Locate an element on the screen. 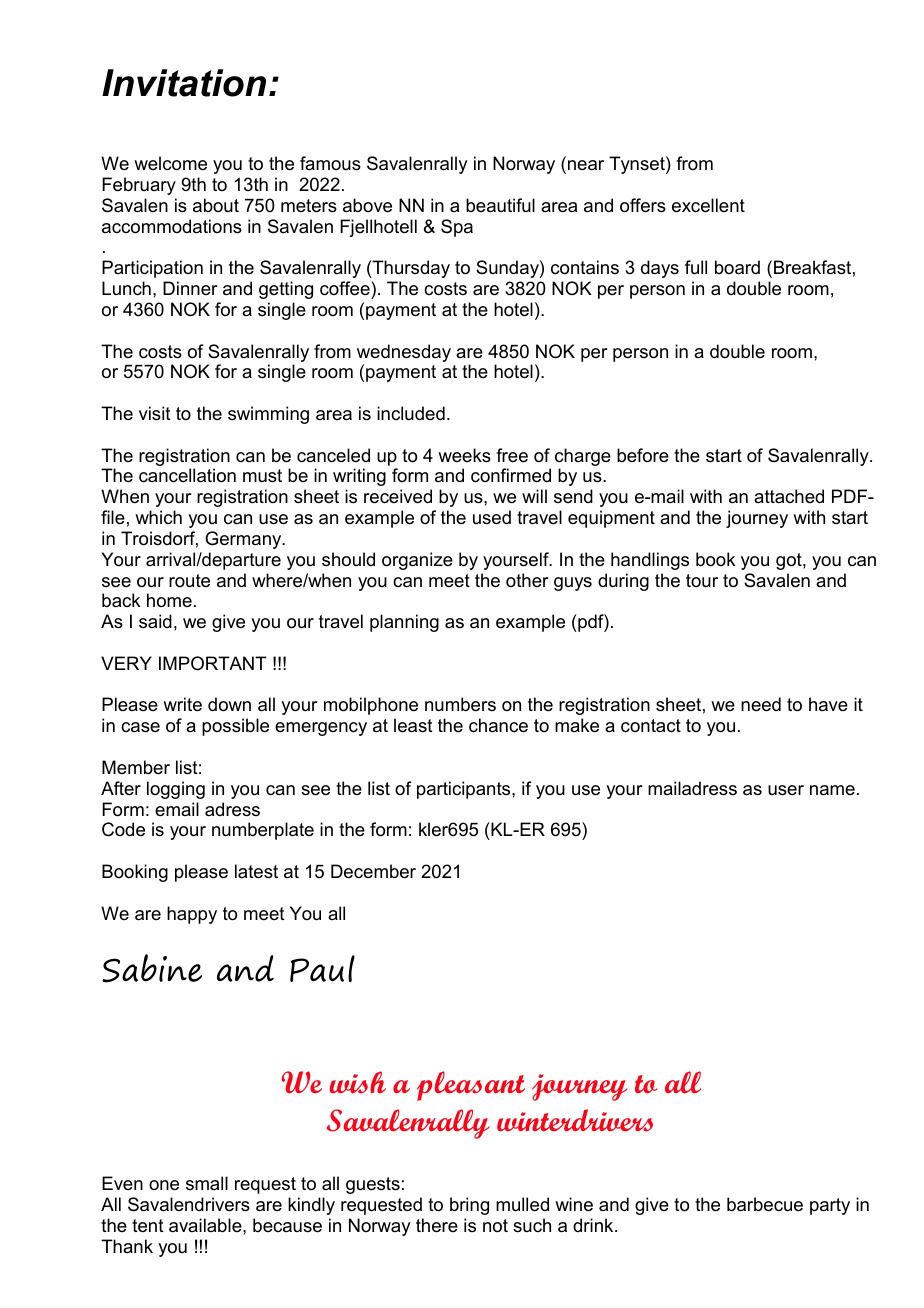  IMPORTANT is located at coordinates (213, 663).
